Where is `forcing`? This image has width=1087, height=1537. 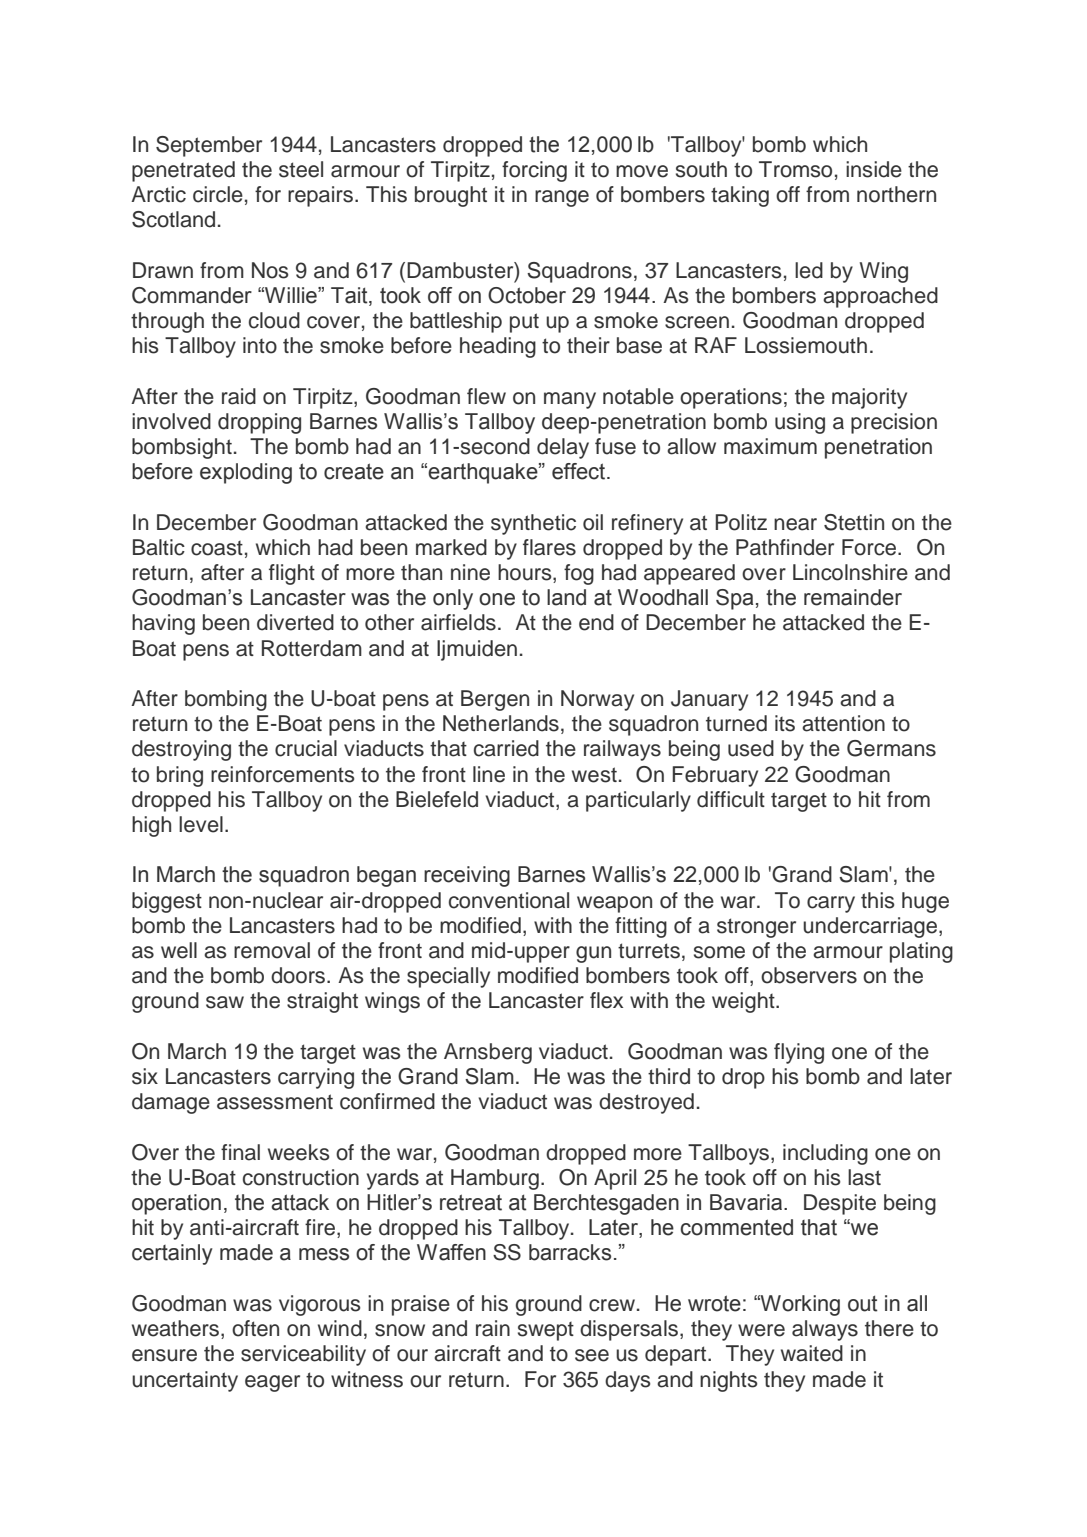
forcing is located at coordinates (534, 171).
